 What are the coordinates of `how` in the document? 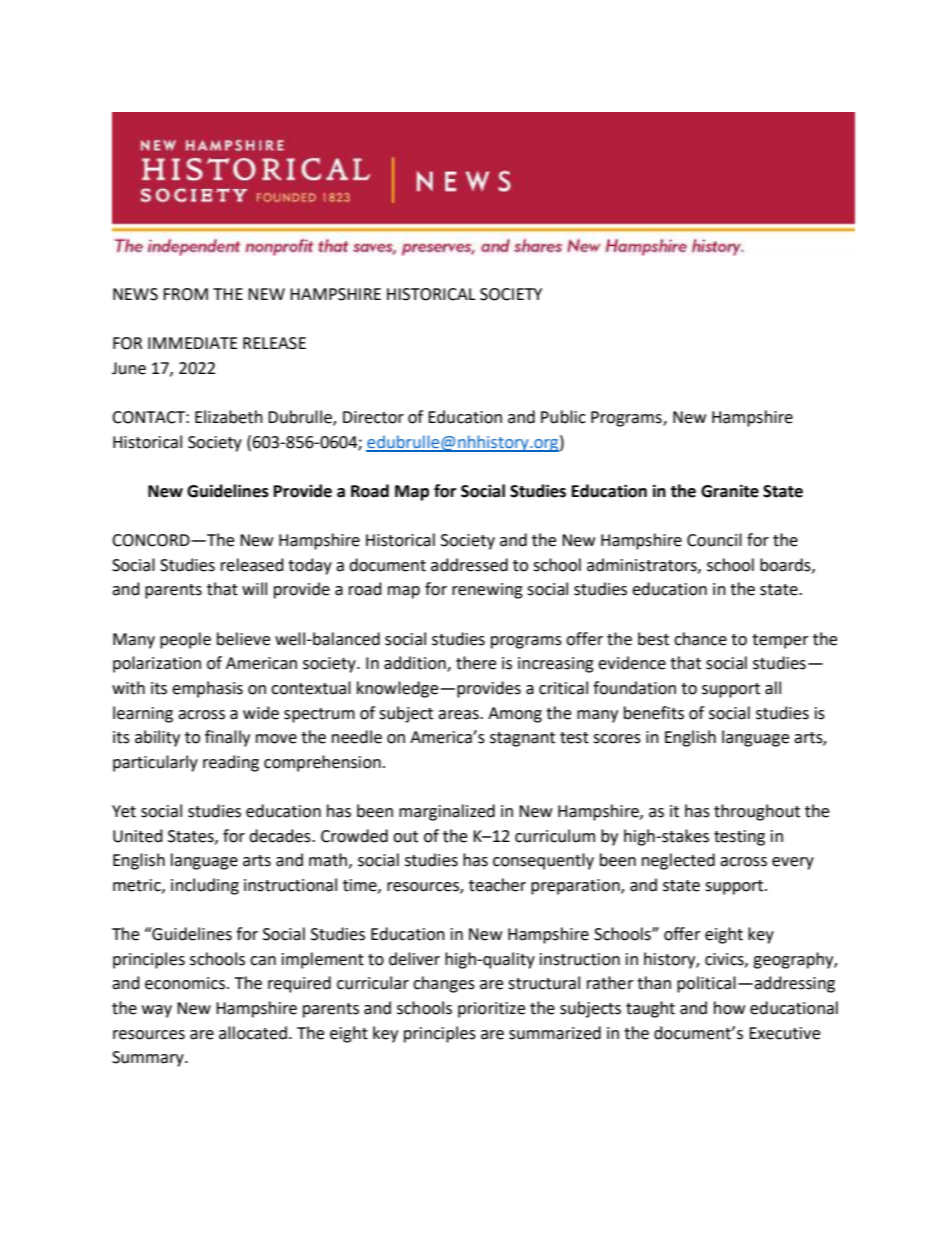 It's located at (729, 1008).
